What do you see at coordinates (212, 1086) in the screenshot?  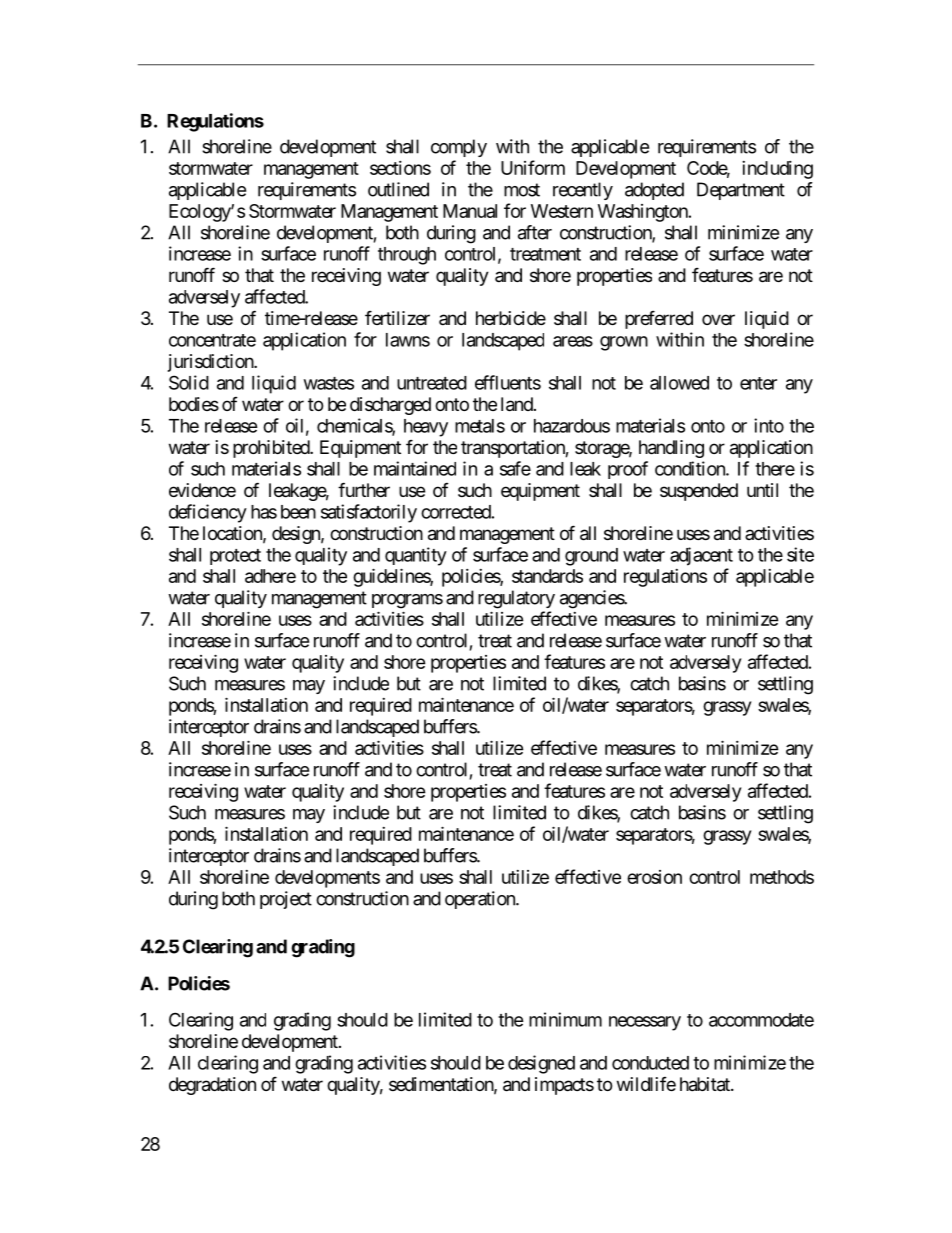 I see `degradation` at bounding box center [212, 1086].
